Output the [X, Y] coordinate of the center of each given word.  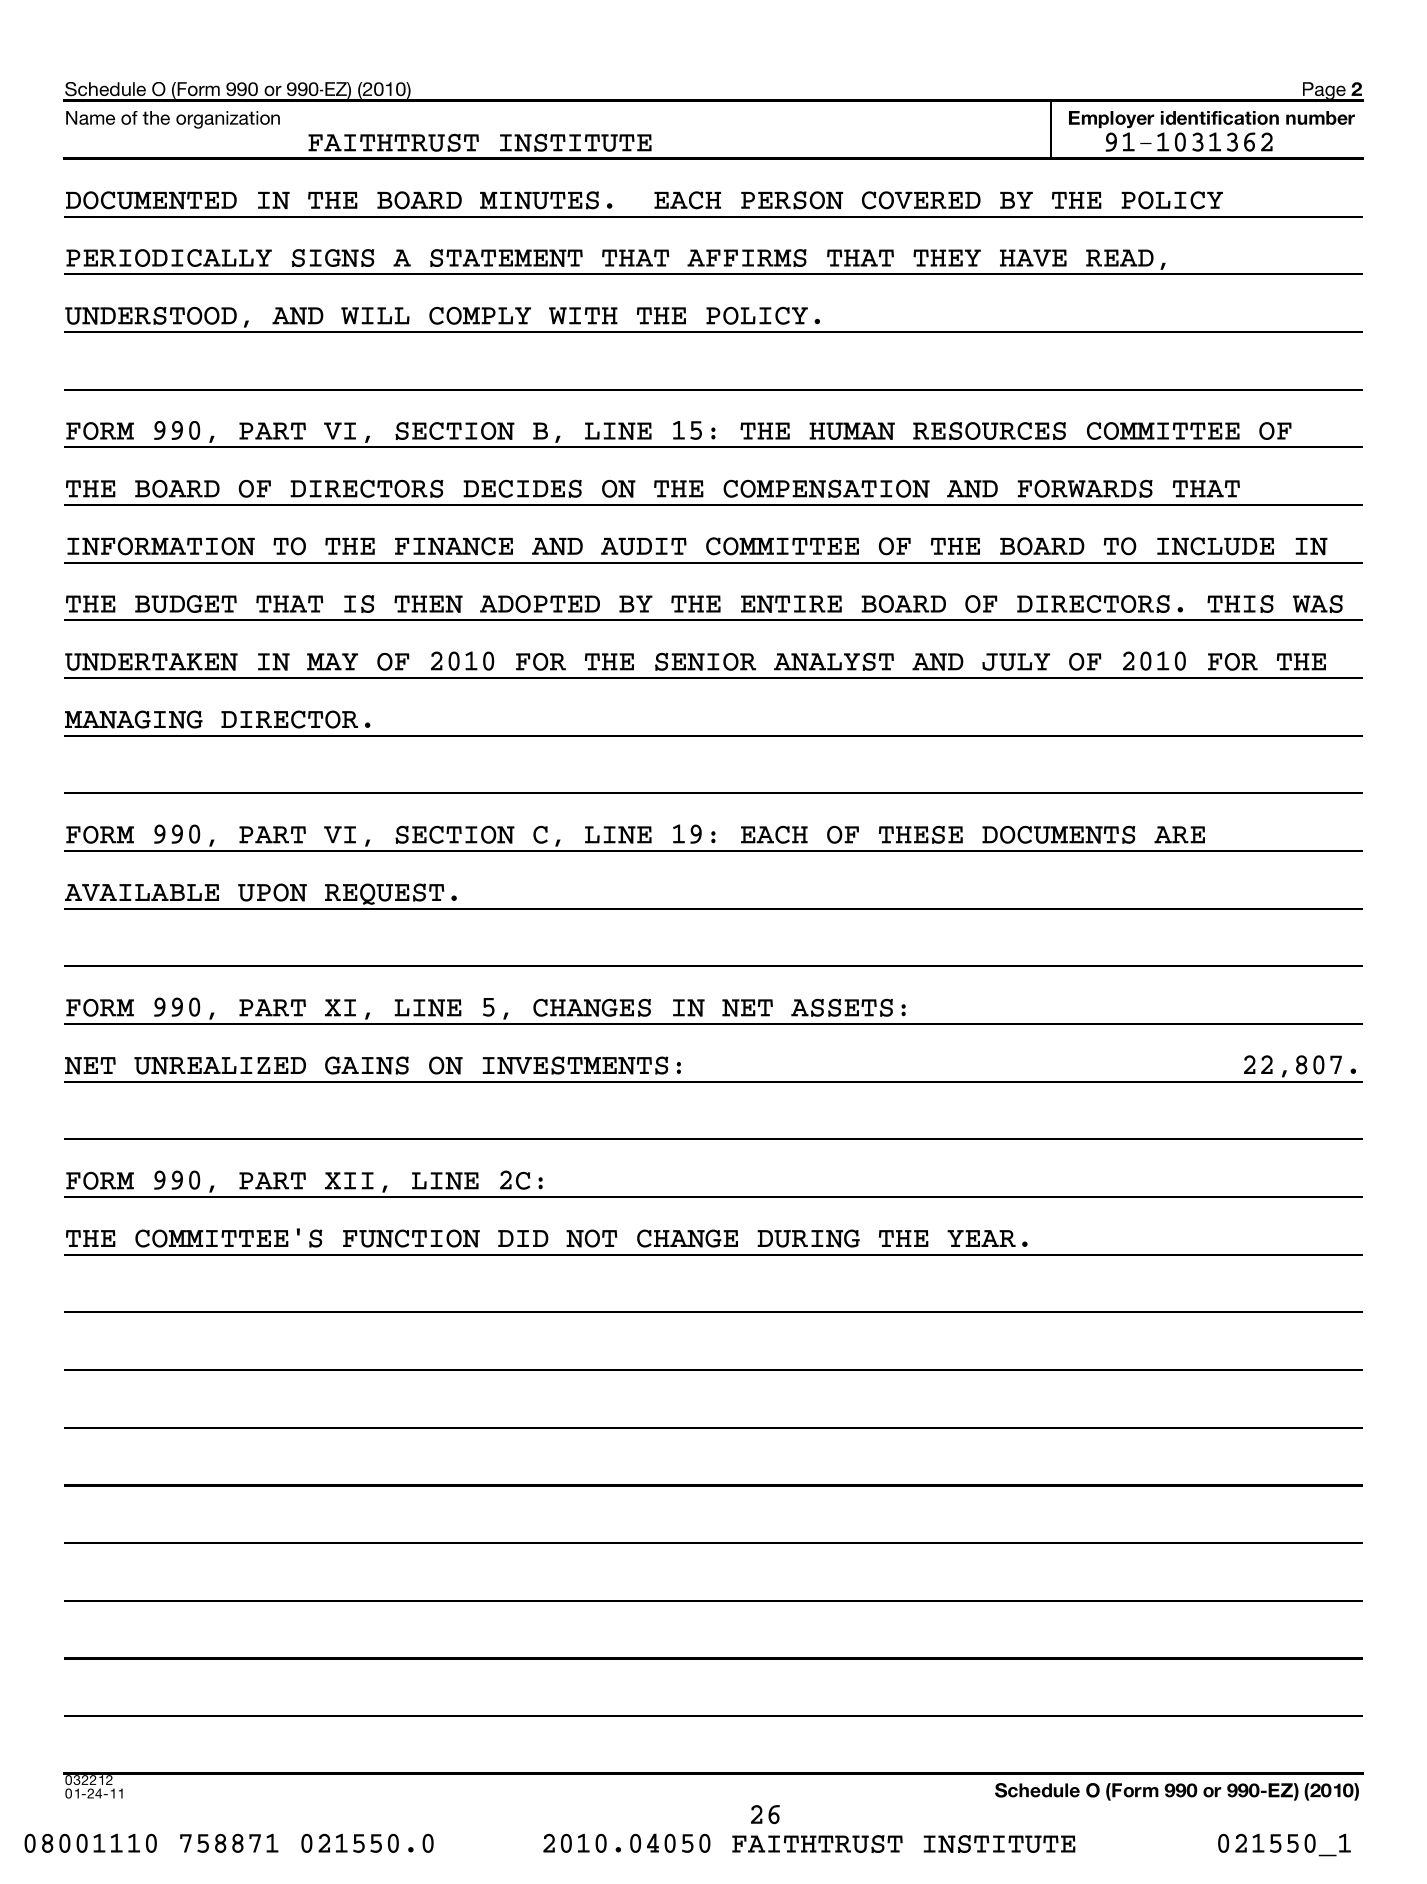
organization [228, 120]
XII [349, 1181]
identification [1220, 118]
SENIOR [705, 662]
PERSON [792, 200]
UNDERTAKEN [151, 662]
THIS [1240, 604]
